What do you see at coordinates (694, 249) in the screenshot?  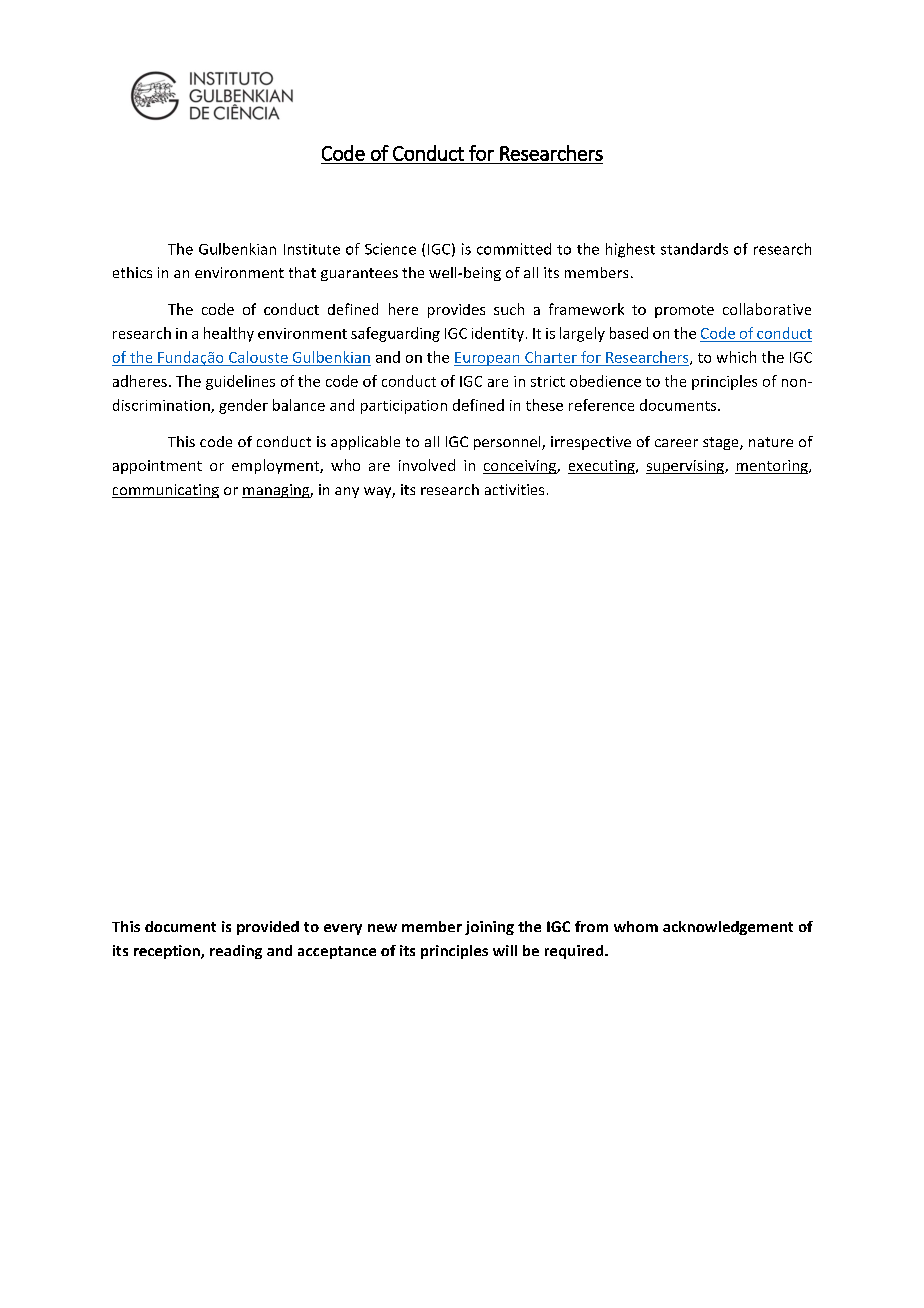 I see `standards` at bounding box center [694, 249].
